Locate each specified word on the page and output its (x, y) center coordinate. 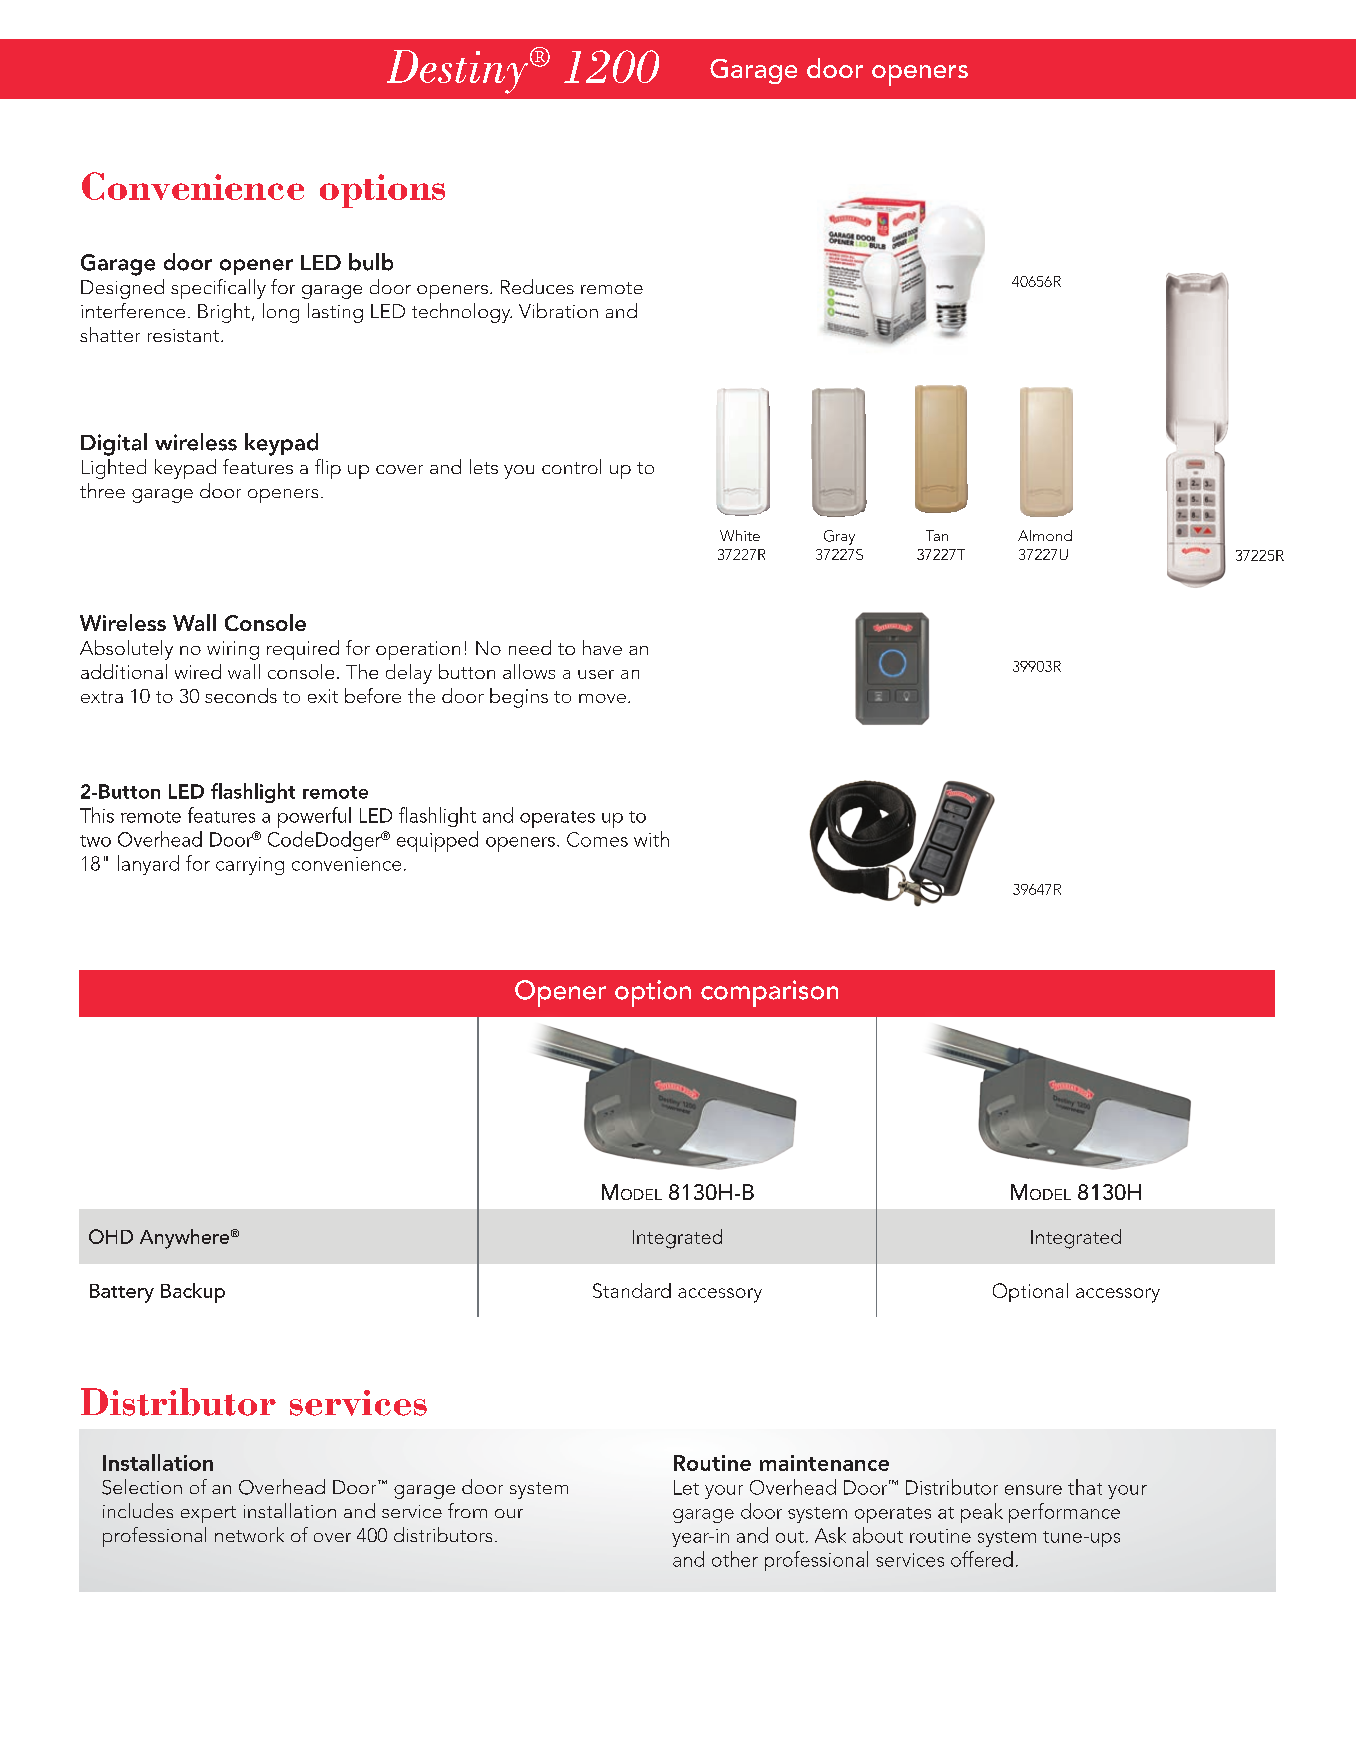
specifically (218, 289)
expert (208, 1514)
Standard (632, 1290)
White (740, 535)
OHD (111, 1236)
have (602, 647)
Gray (839, 537)
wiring (233, 650)
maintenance (824, 1463)
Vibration (558, 310)
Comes (597, 839)
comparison (769, 993)
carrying (250, 866)
